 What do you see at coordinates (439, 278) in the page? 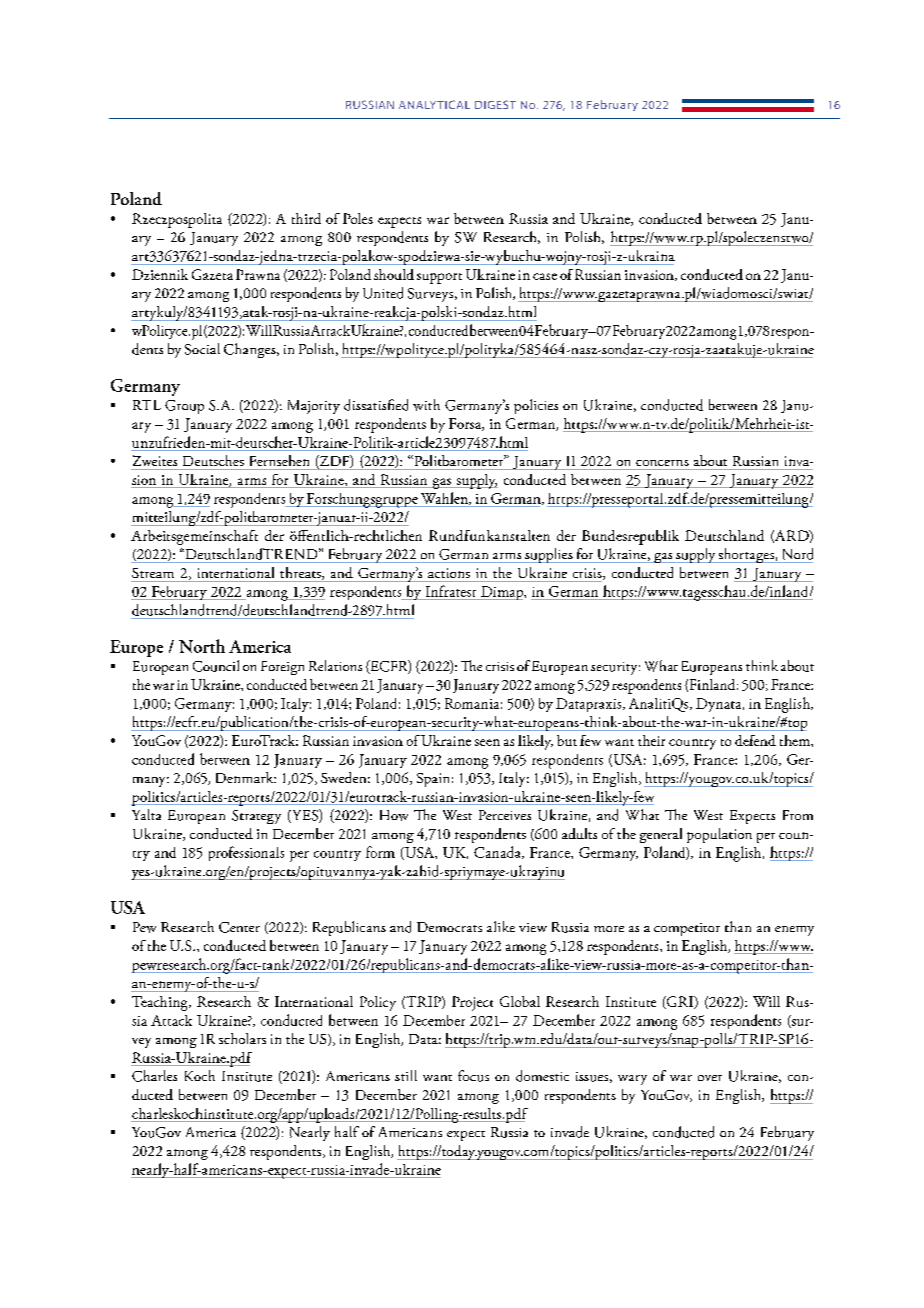
I see `support` at bounding box center [439, 278].
